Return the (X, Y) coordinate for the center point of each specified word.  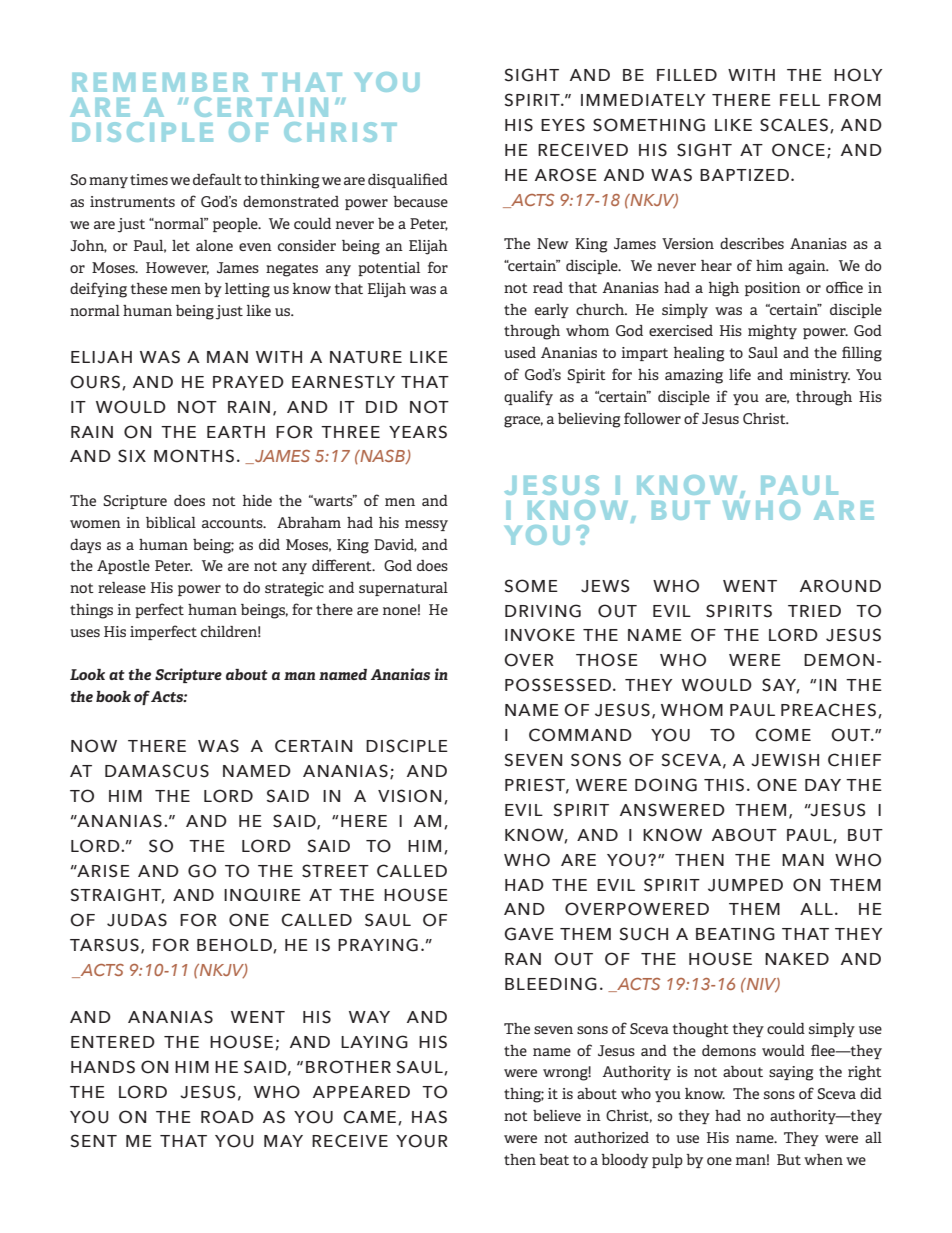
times (149, 179)
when (823, 1159)
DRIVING (543, 611)
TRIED (814, 611)
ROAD (227, 1117)
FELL (800, 100)
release (122, 587)
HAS (429, 1117)
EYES (563, 125)
